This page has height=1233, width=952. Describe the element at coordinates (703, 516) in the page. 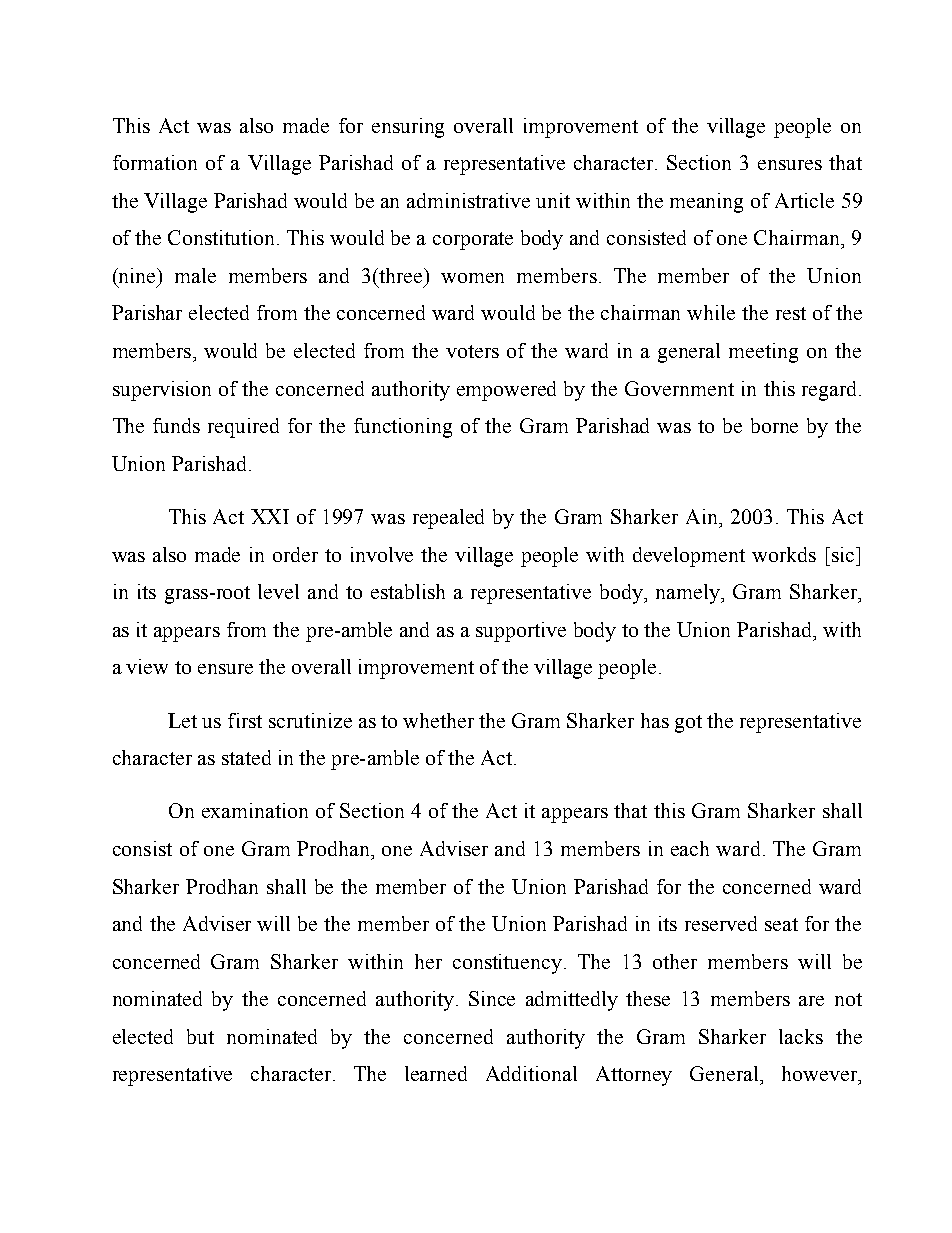

I see `Ain` at that location.
